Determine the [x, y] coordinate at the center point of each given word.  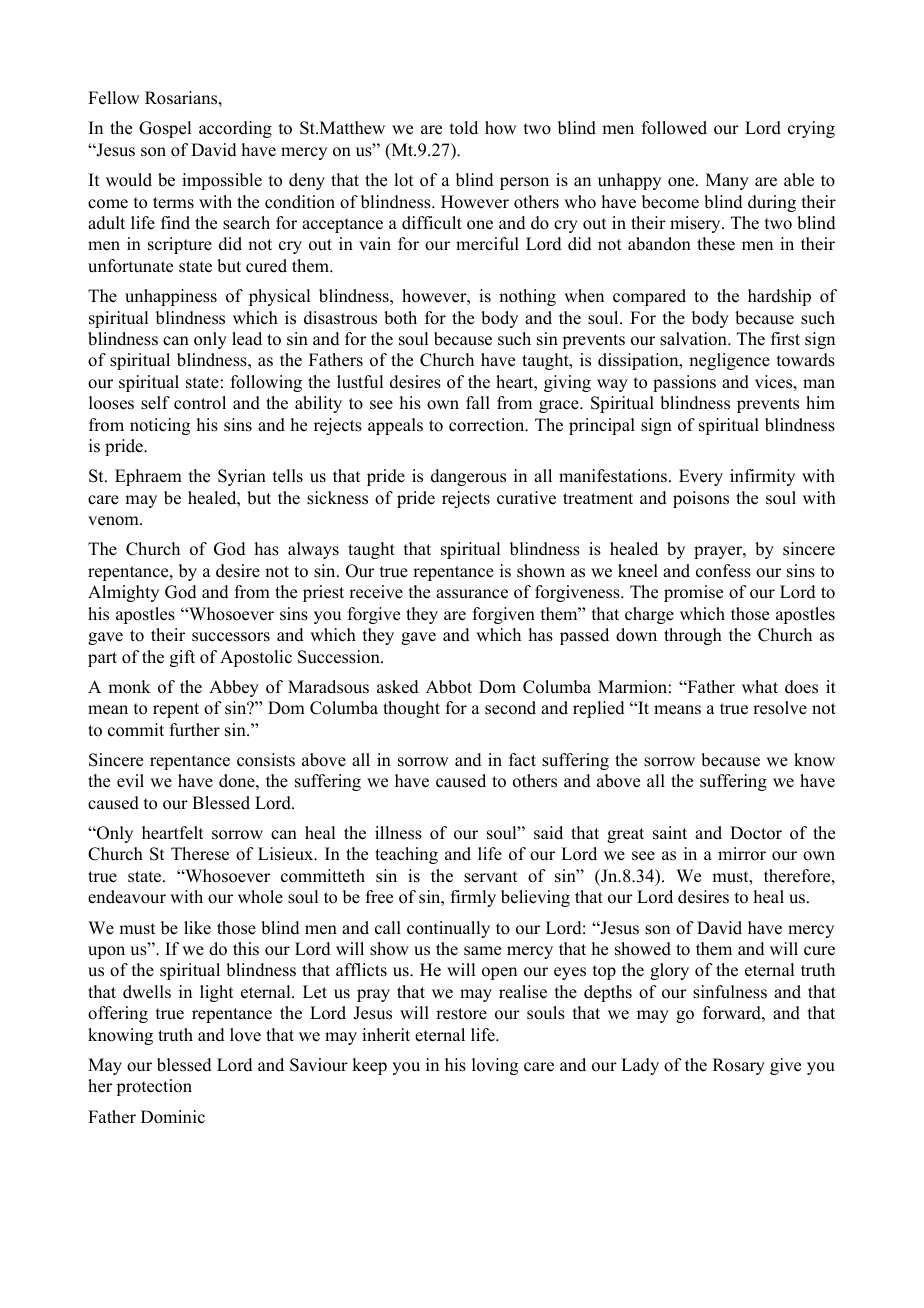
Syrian [242, 477]
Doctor [756, 833]
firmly [473, 898]
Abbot [449, 687]
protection [154, 1087]
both [400, 318]
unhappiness [171, 297]
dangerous [468, 477]
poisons [701, 499]
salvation [694, 339]
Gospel [165, 129]
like [197, 928]
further [195, 730]
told [464, 128]
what [760, 686]
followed [674, 128]
